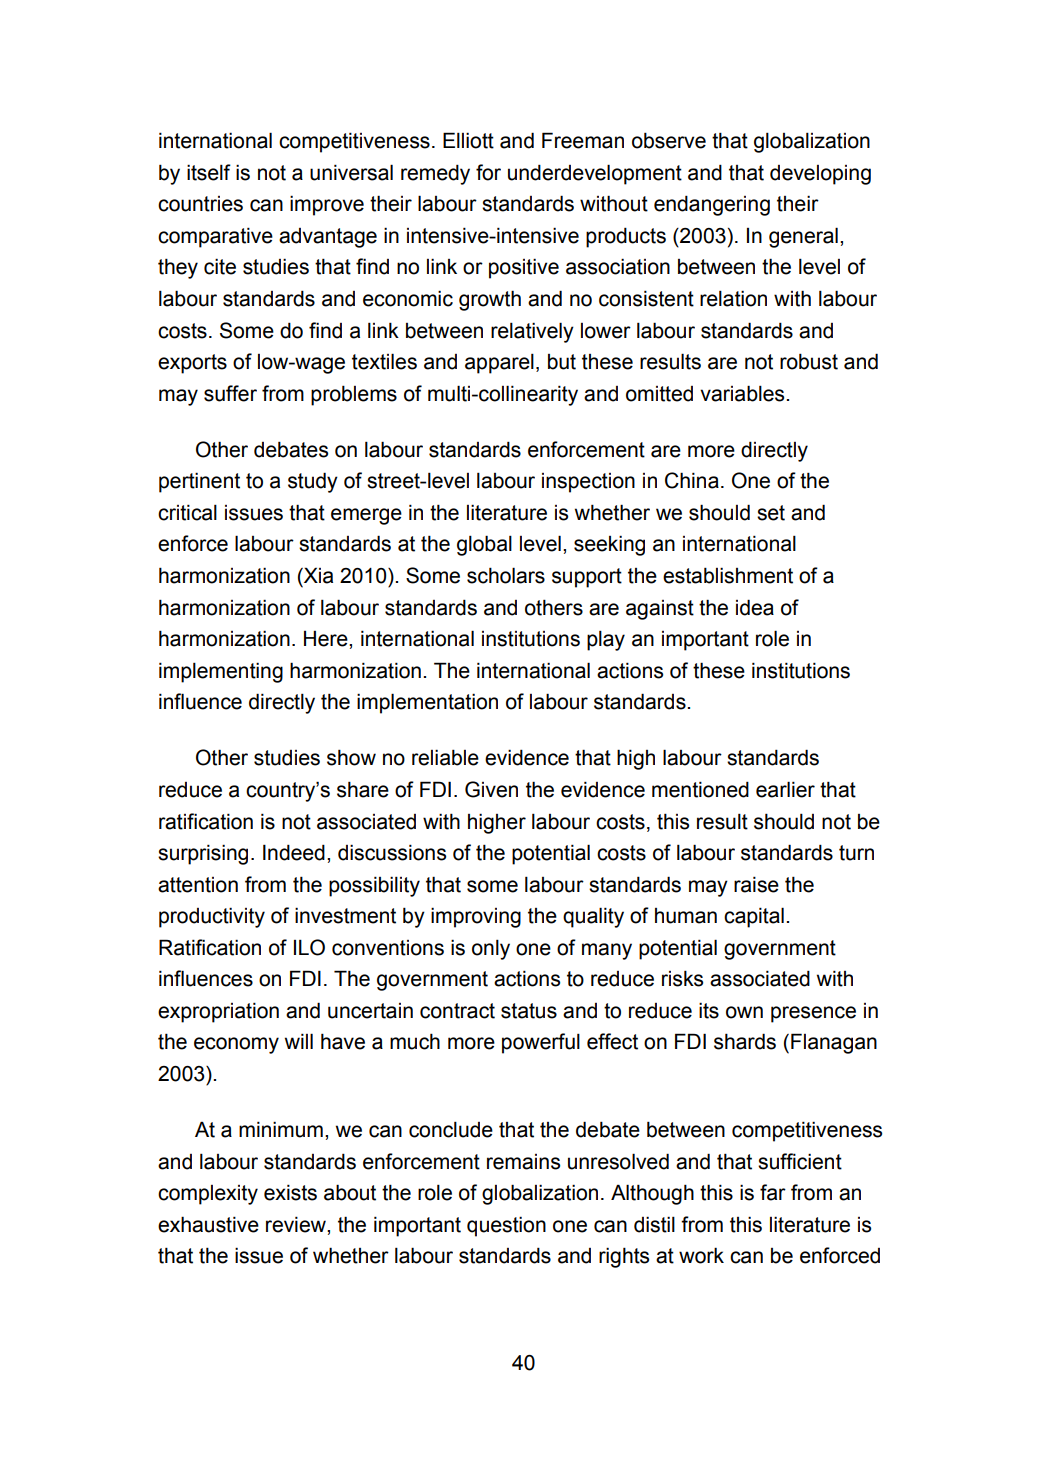 This screenshot has height=1481, width=1048. What do you see at coordinates (309, 947) in the screenshot?
I see `ILO` at bounding box center [309, 947].
